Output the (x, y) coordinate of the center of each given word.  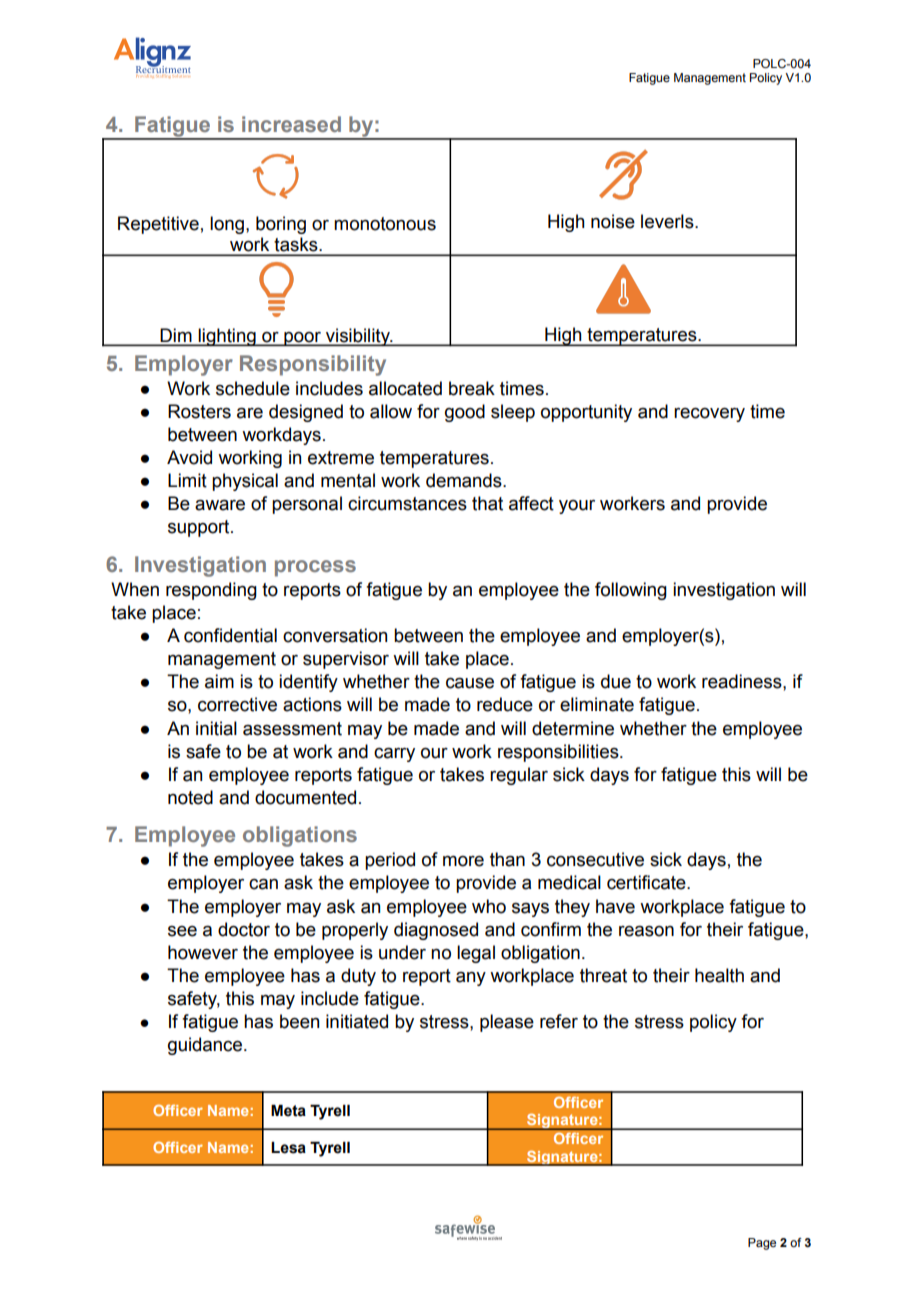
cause (470, 683)
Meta (288, 1111)
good (465, 413)
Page (762, 1244)
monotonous (385, 224)
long (227, 225)
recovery (709, 415)
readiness (743, 681)
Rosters (199, 411)
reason (646, 931)
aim (219, 681)
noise (613, 221)
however (203, 952)
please (507, 1023)
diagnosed (436, 931)
